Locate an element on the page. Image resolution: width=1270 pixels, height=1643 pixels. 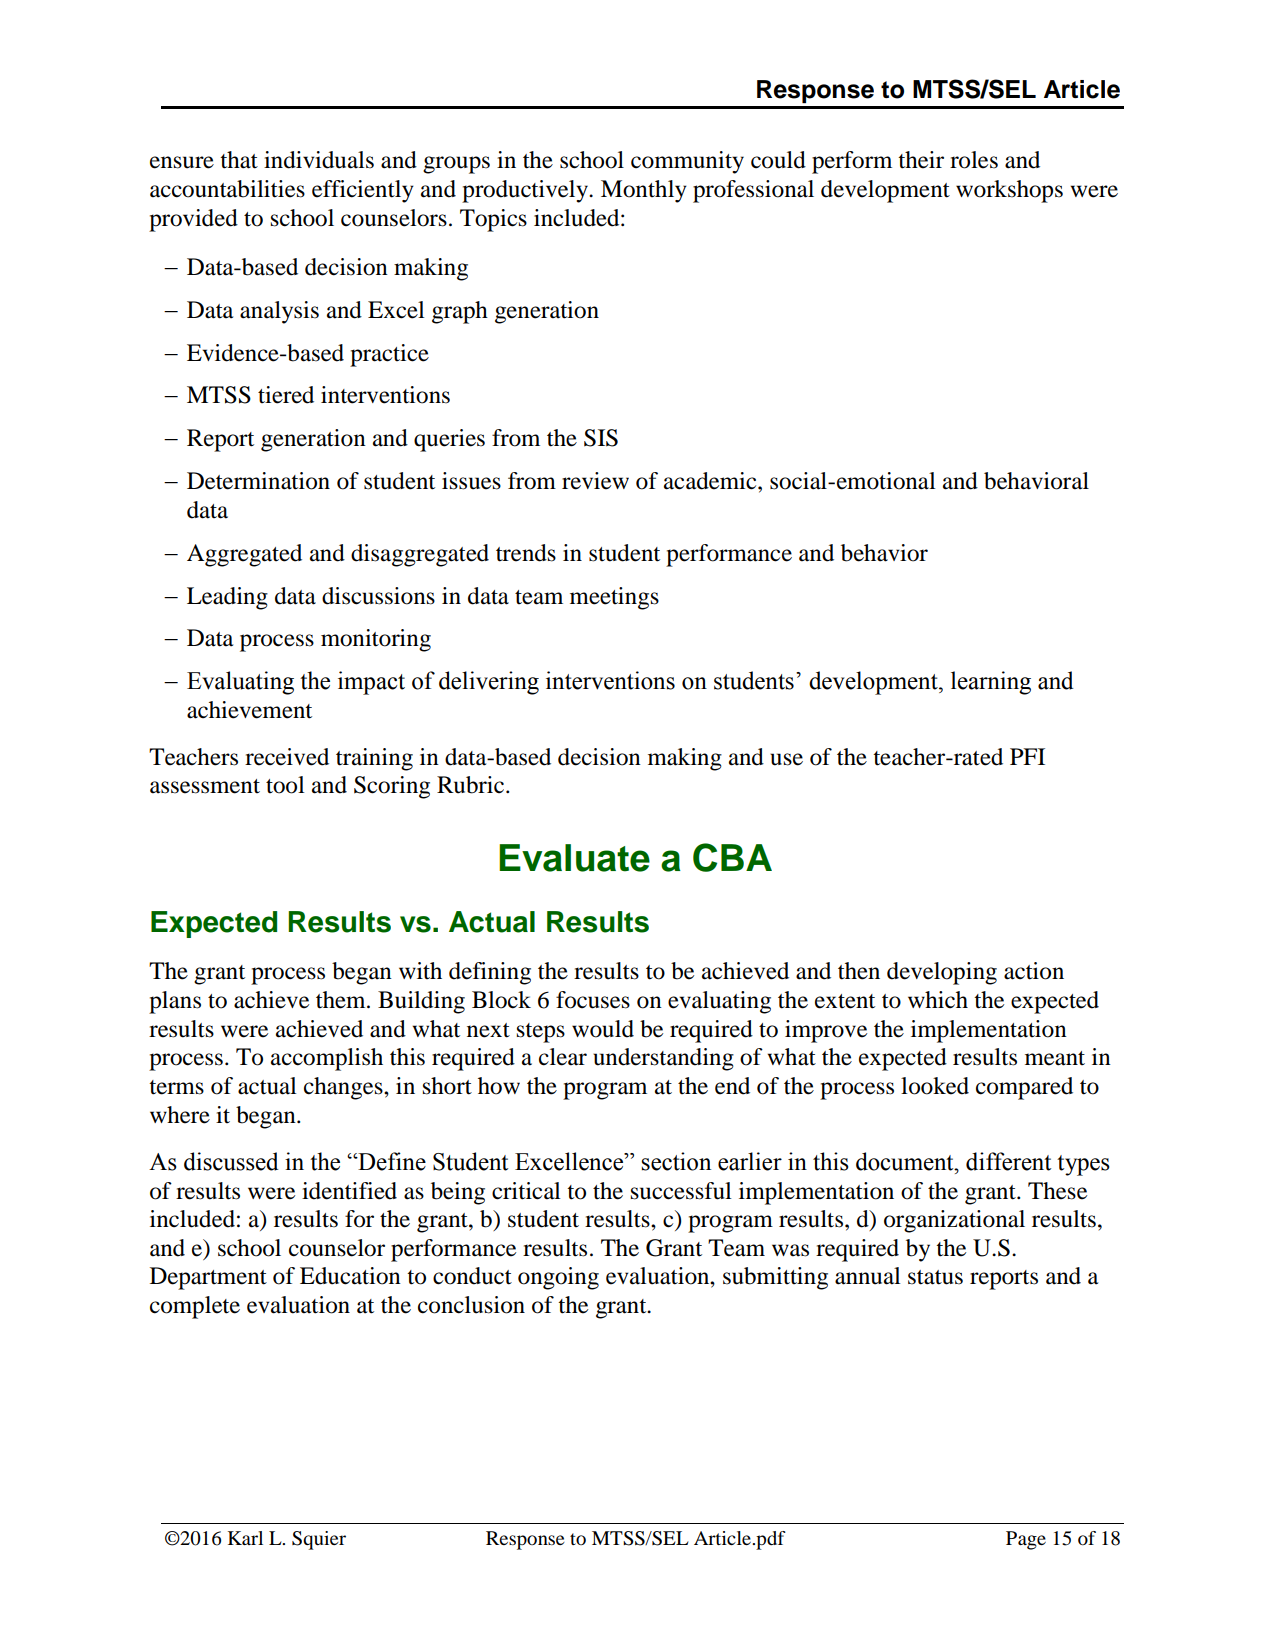
tool is located at coordinates (285, 785).
